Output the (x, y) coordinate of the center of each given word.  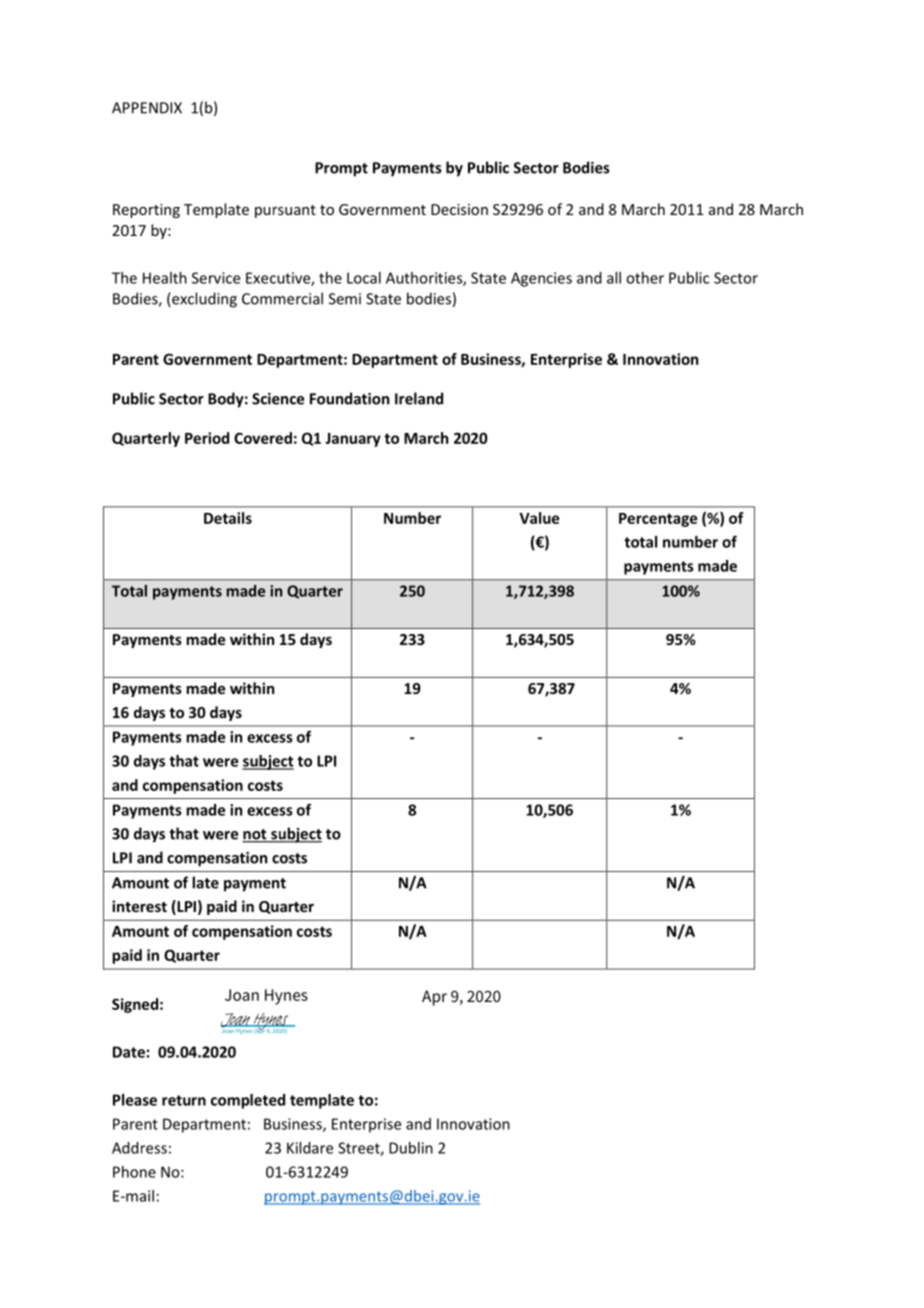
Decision (459, 209)
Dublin (411, 1148)
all (614, 278)
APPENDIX (147, 108)
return (184, 1100)
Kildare (310, 1148)
